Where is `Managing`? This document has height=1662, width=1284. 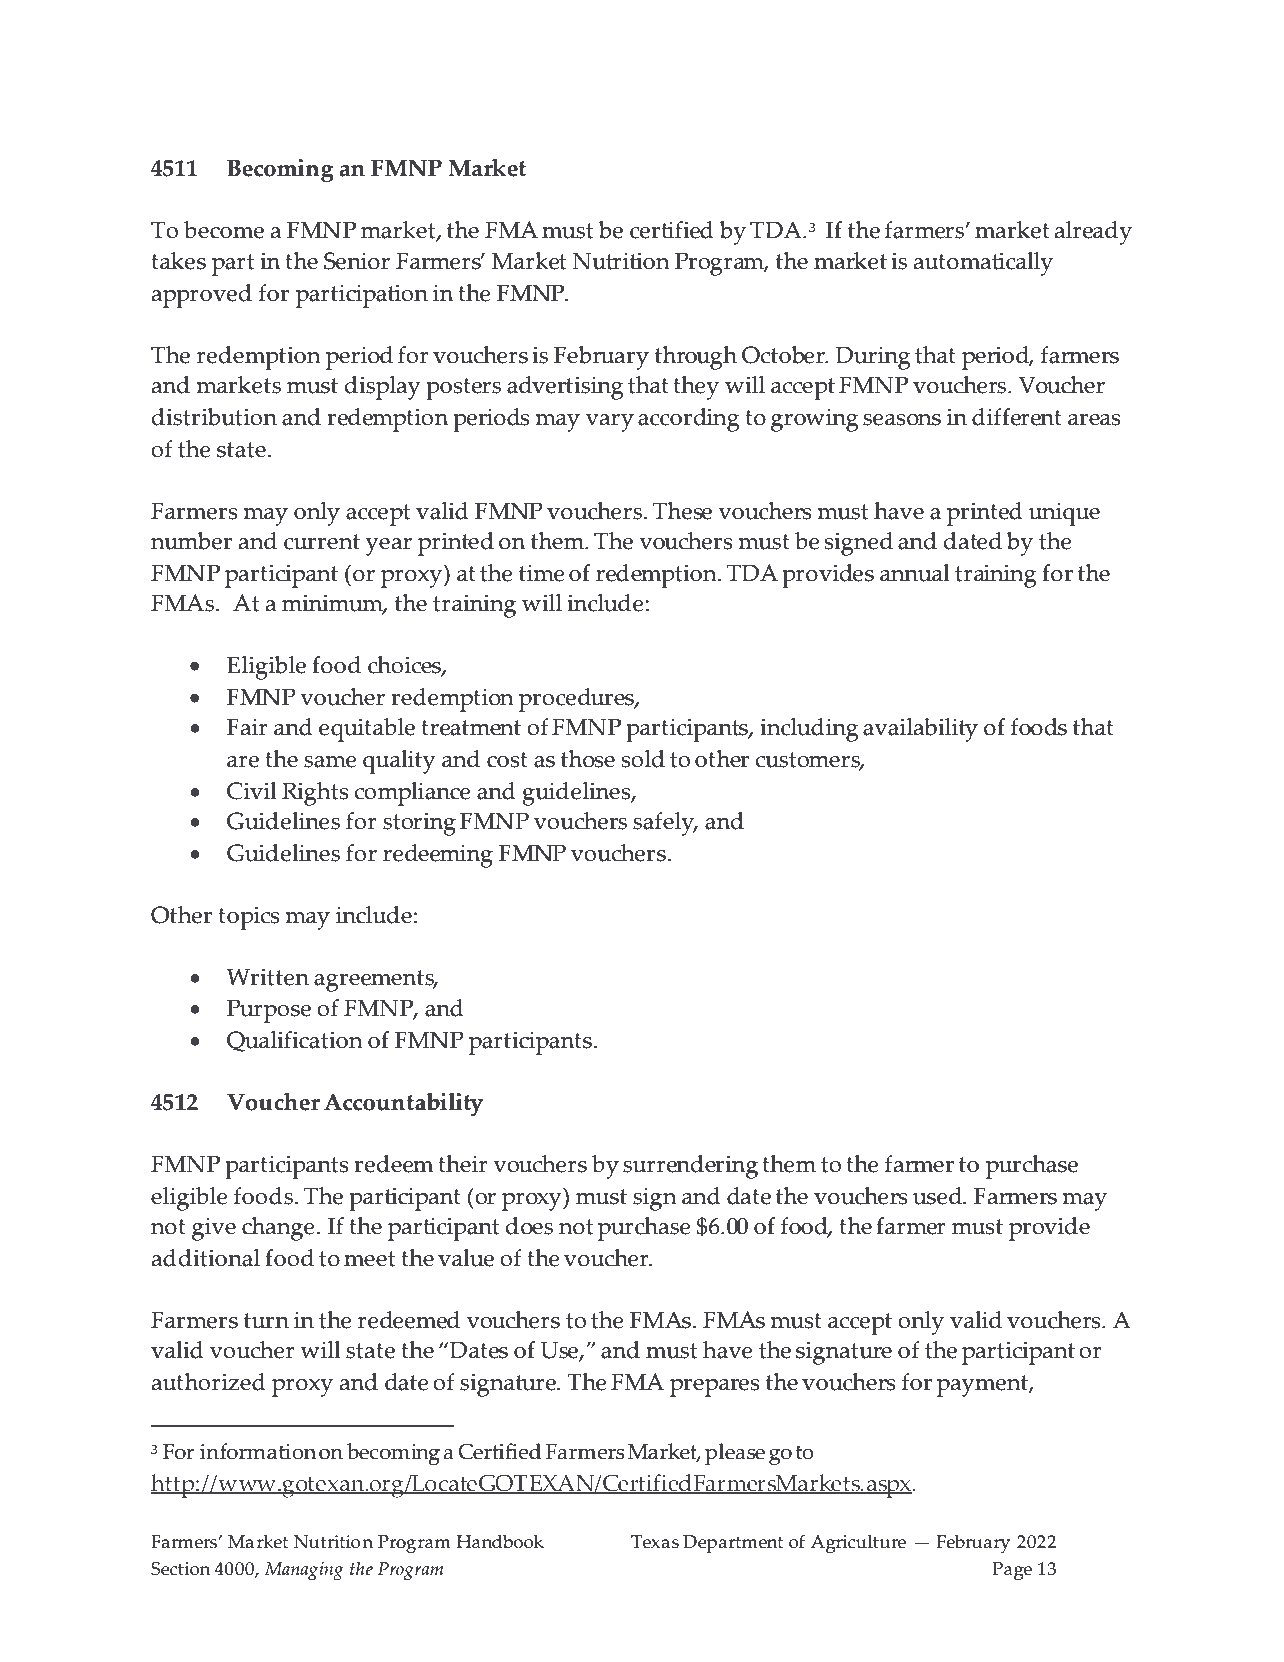
Managing is located at coordinates (303, 1571).
